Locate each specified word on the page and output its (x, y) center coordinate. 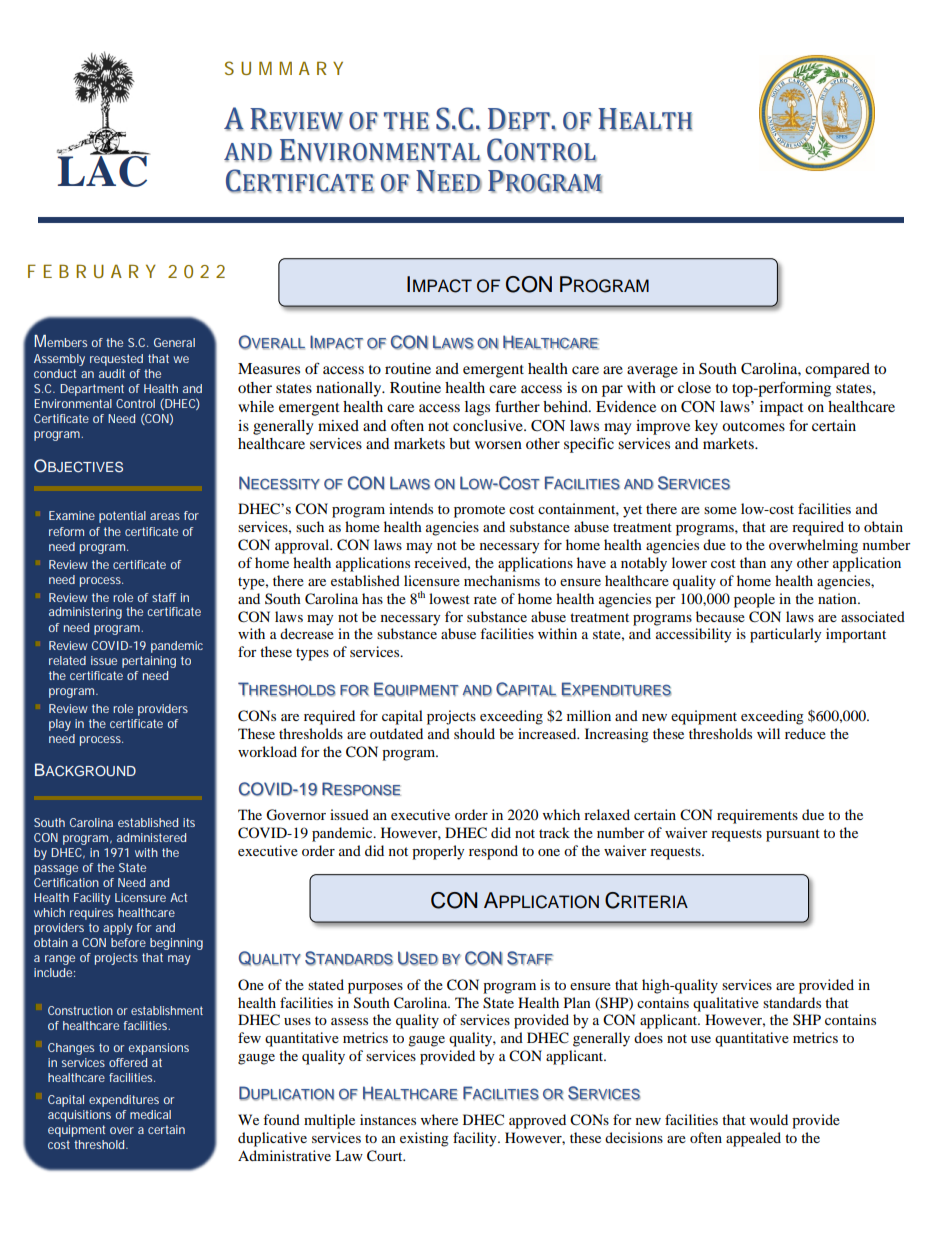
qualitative (726, 1004)
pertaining (149, 662)
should (474, 733)
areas (165, 516)
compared (837, 370)
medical (150, 1114)
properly (438, 852)
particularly (786, 635)
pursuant (793, 835)
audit (112, 373)
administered (151, 837)
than (753, 562)
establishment (167, 1010)
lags (477, 408)
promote (479, 511)
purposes (375, 988)
